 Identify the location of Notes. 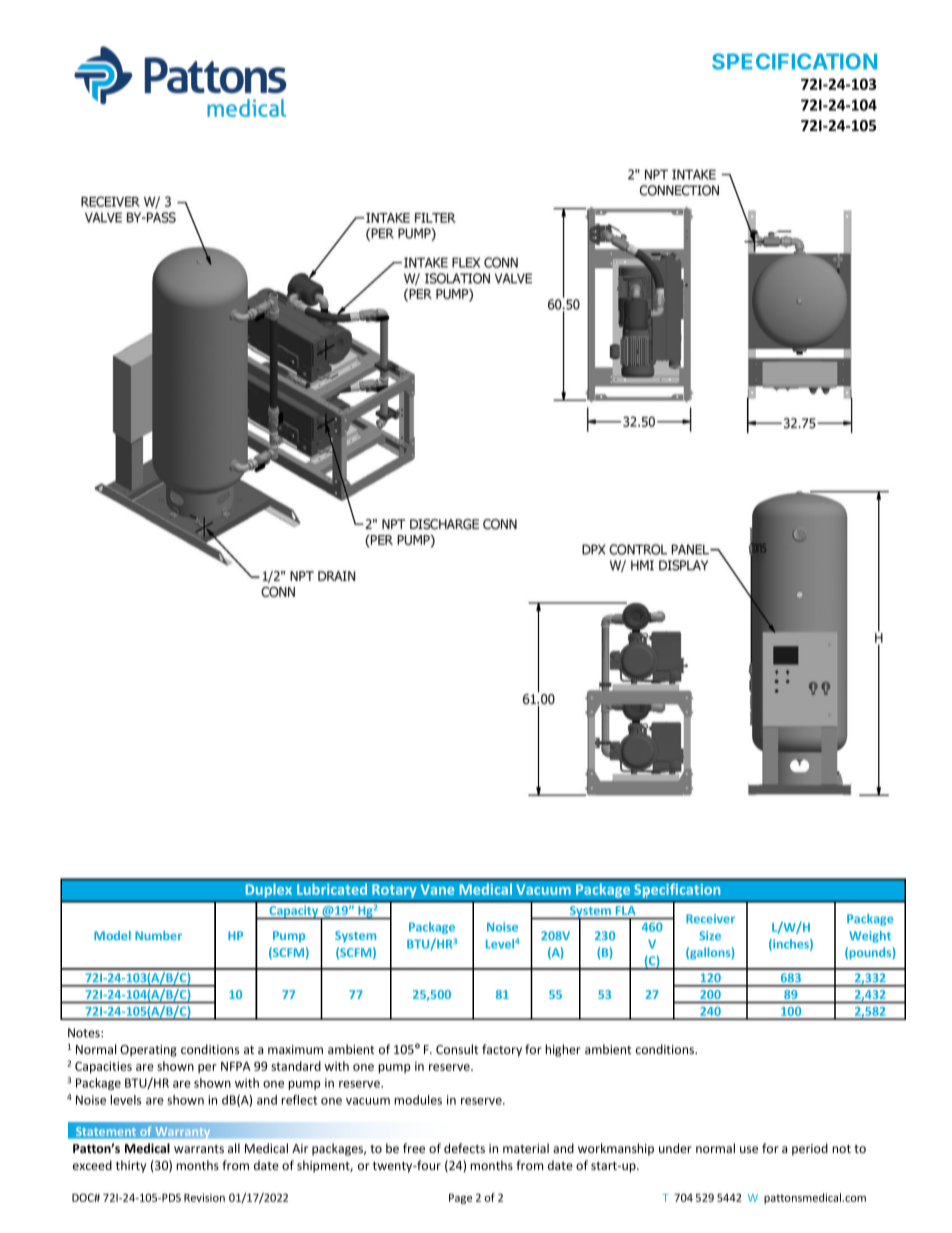
(85, 1033).
